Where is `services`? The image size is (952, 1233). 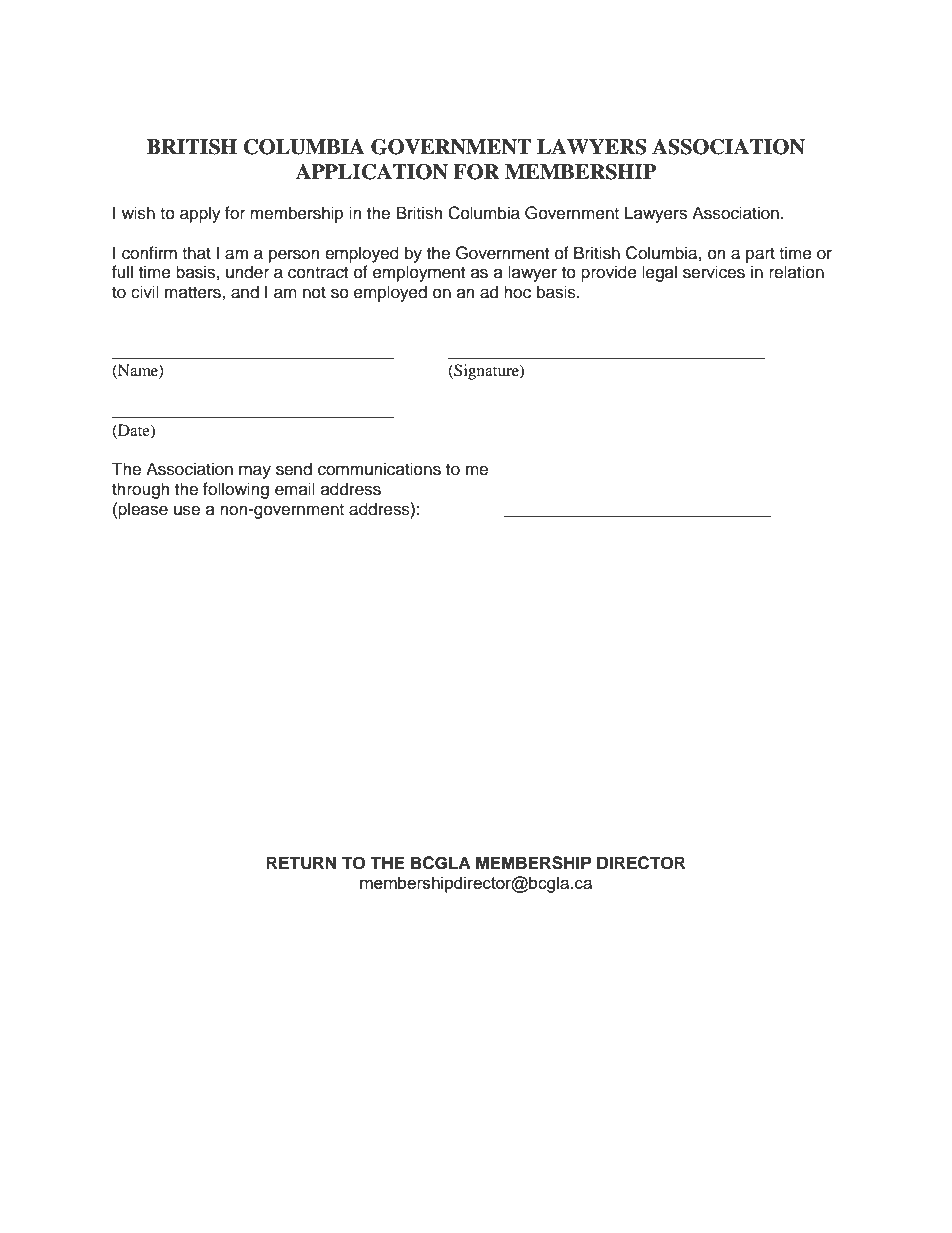
services is located at coordinates (714, 272).
